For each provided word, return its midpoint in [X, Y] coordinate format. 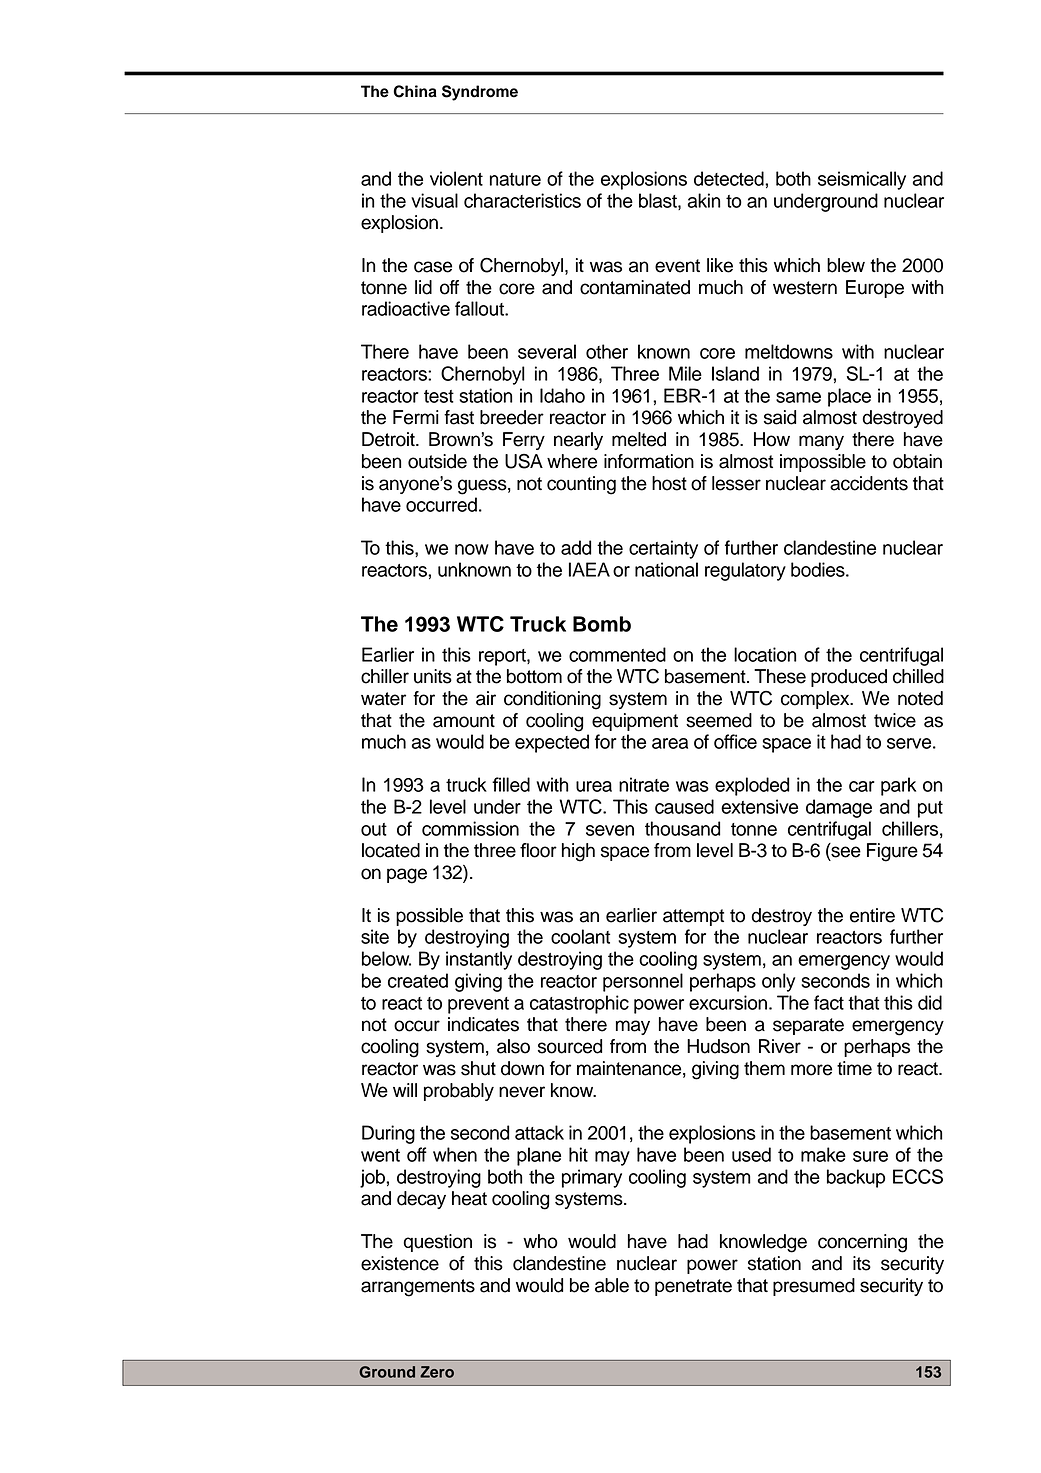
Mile [685, 373]
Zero [437, 1372]
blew [846, 265]
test [439, 396]
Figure [892, 852]
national [666, 569]
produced [849, 678]
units [433, 676]
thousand [682, 828]
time [854, 1068]
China [415, 91]
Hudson [718, 1046]
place [849, 397]
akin [704, 200]
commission [470, 828]
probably [459, 1092]
